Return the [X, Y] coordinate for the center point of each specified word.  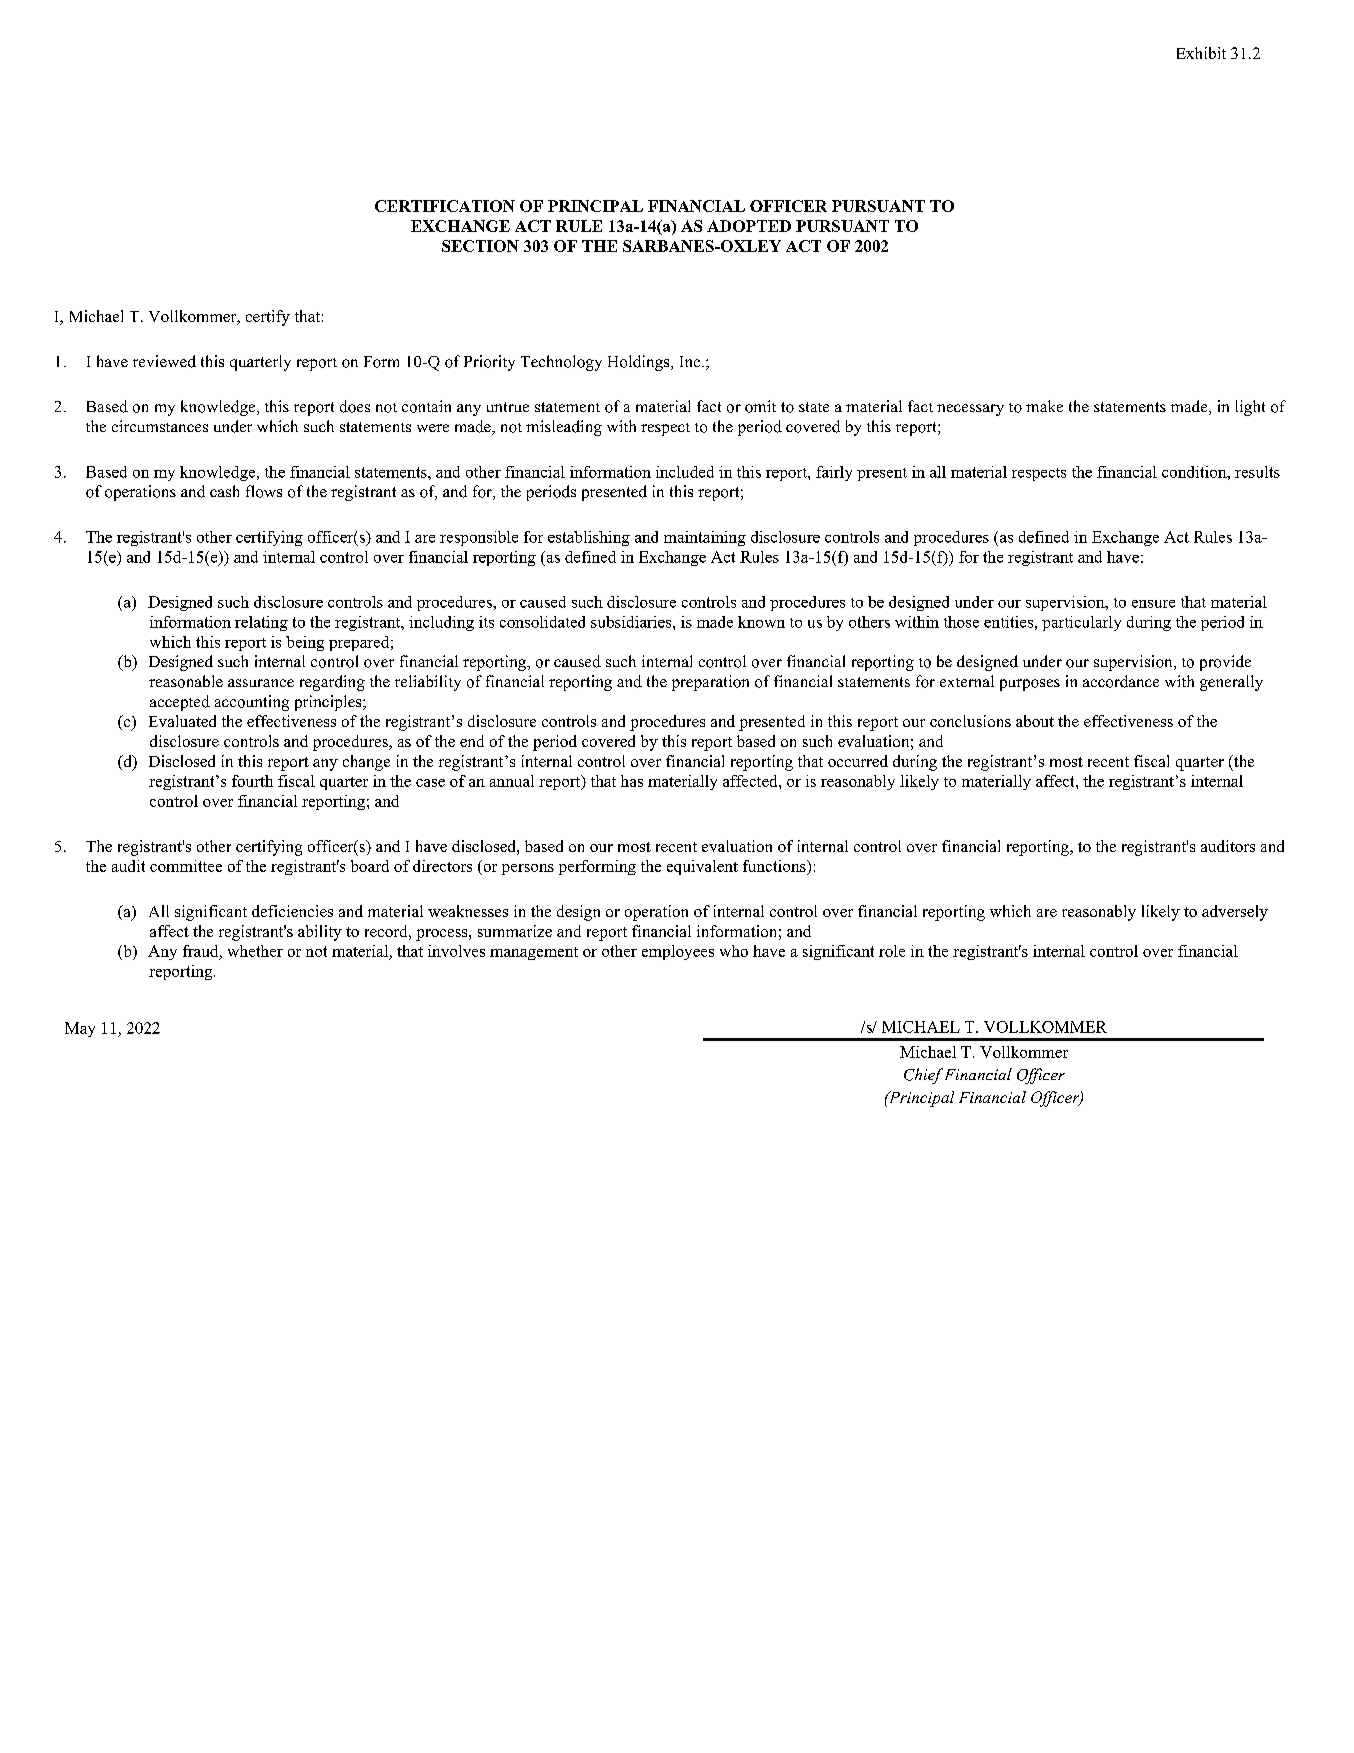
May [80, 1029]
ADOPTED [749, 226]
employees [678, 952]
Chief [923, 1076]
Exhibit [1201, 53]
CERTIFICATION [445, 206]
